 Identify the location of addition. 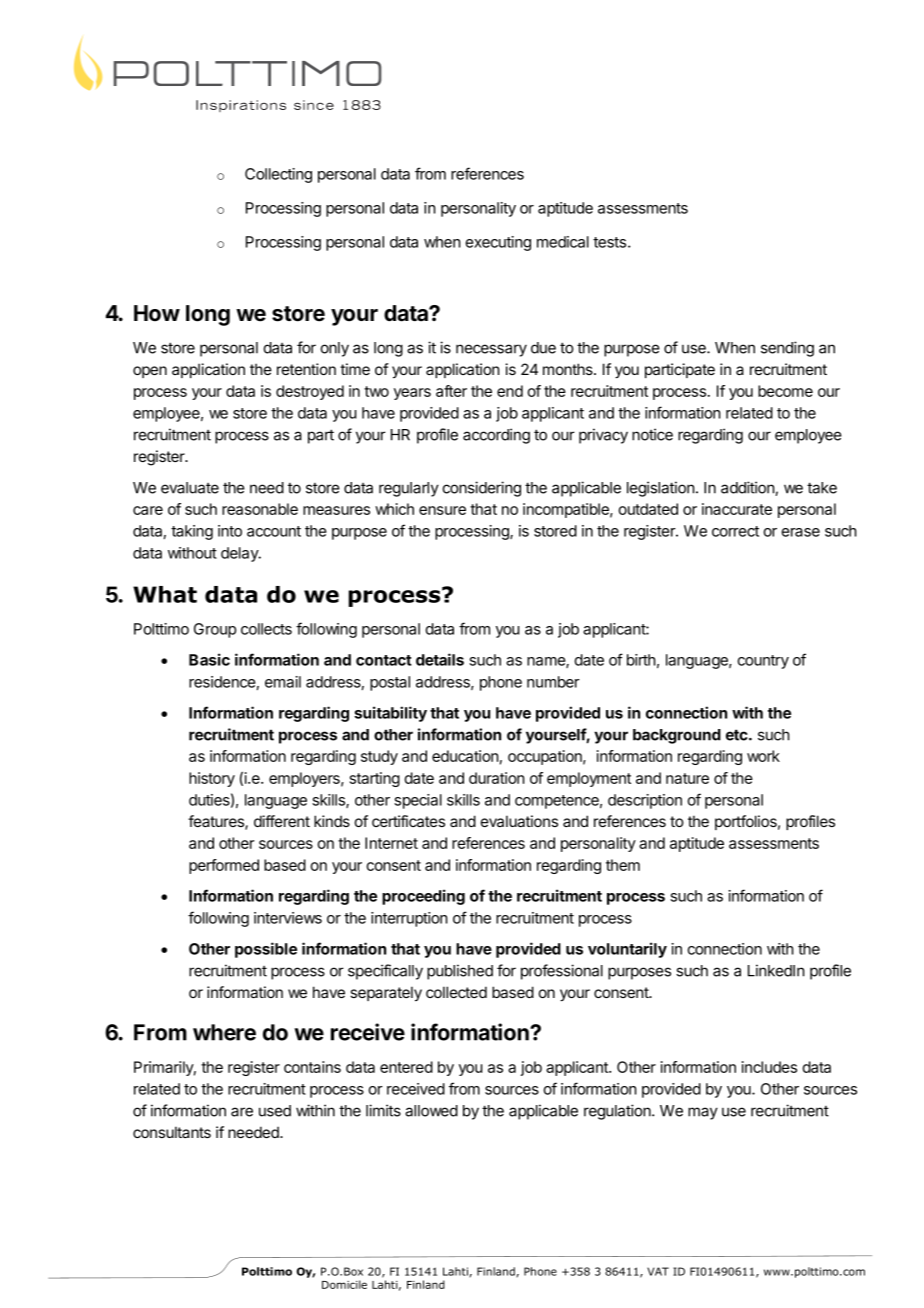
(748, 488).
